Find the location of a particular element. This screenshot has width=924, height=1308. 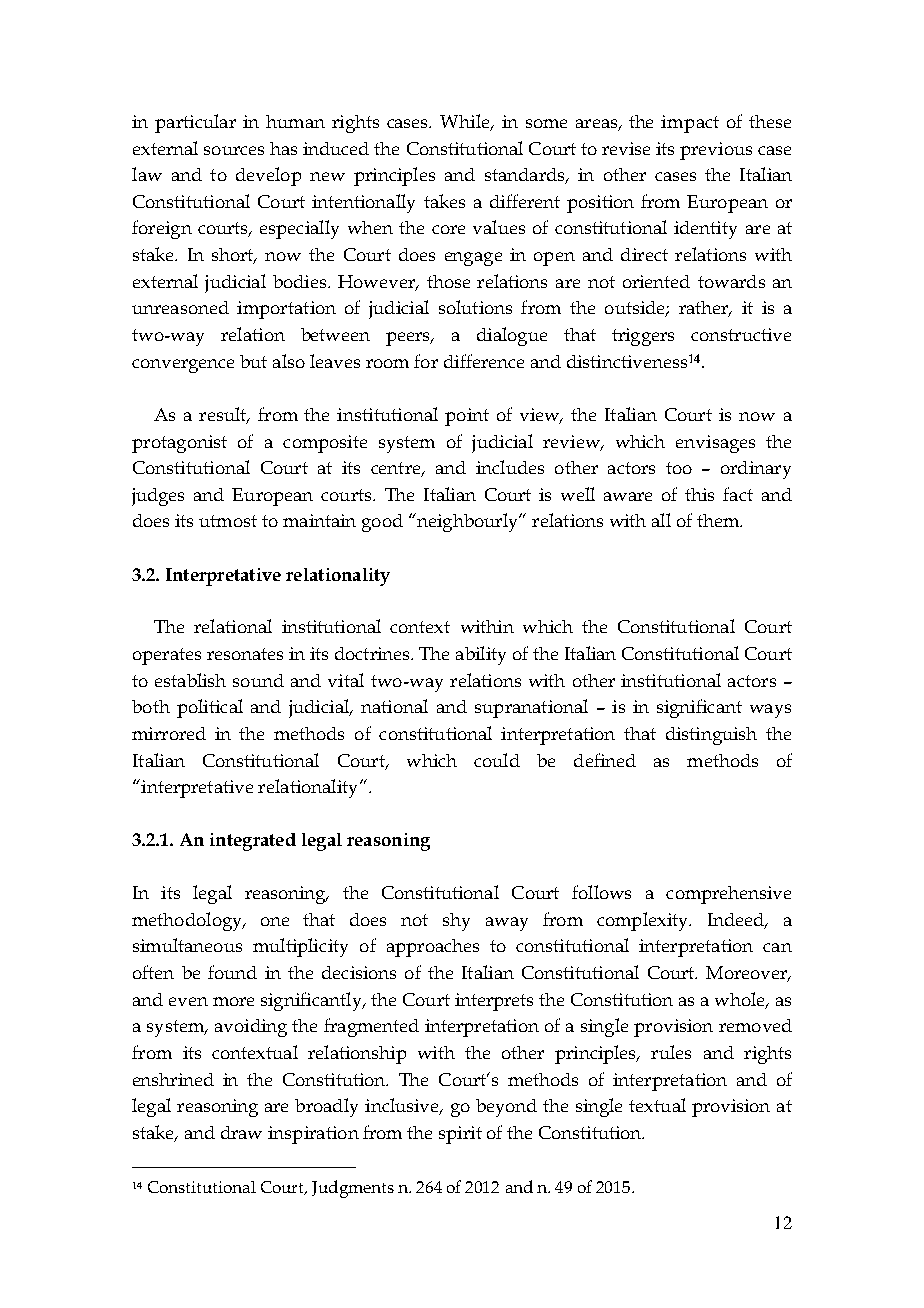

includes is located at coordinates (510, 467).
